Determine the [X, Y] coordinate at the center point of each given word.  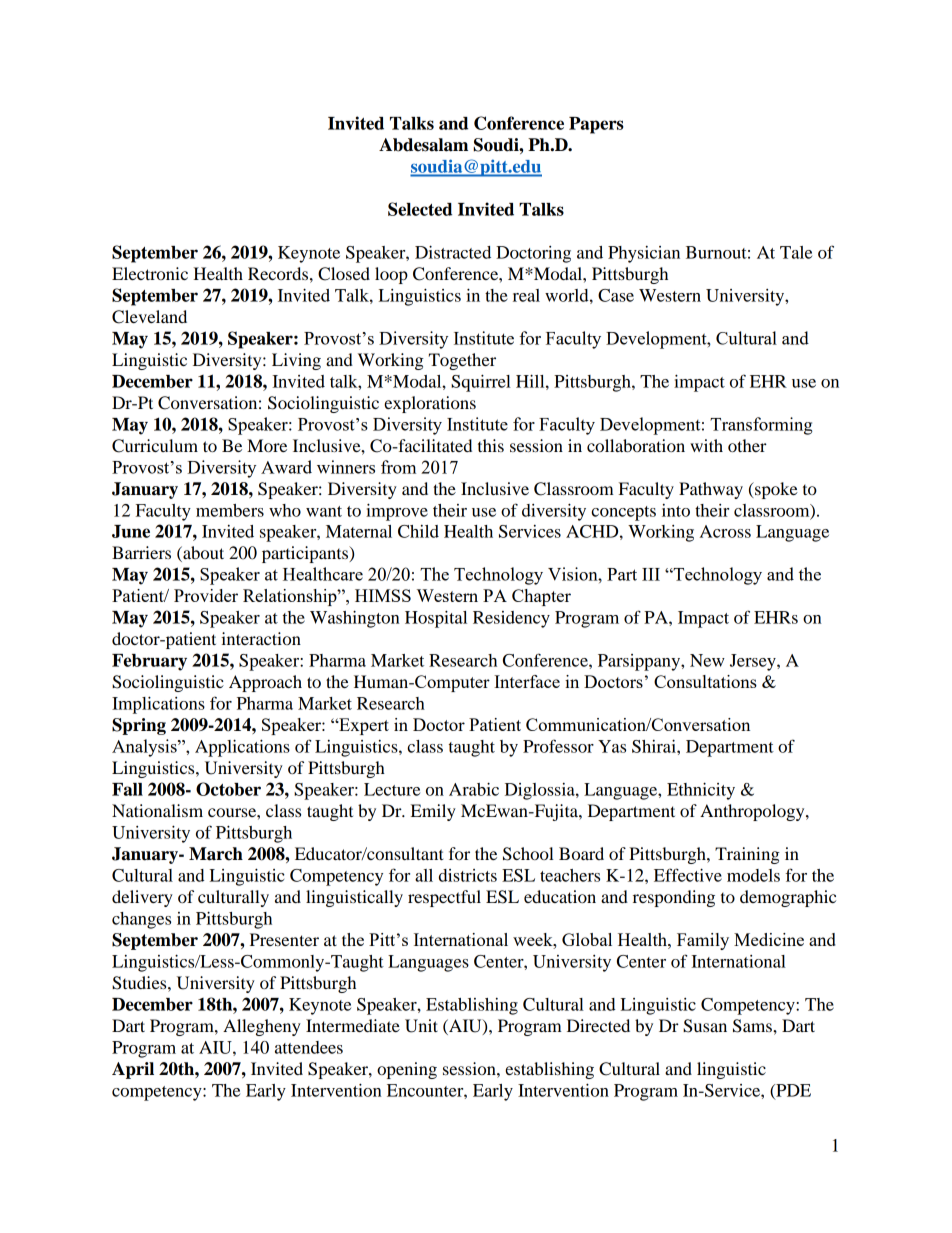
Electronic [150, 273]
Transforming [761, 426]
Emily [433, 812]
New [707, 660]
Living [296, 361]
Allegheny [262, 1027]
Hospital [436, 619]
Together [462, 361]
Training [747, 855]
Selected [420, 209]
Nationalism [157, 810]
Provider [206, 595]
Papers [596, 125]
